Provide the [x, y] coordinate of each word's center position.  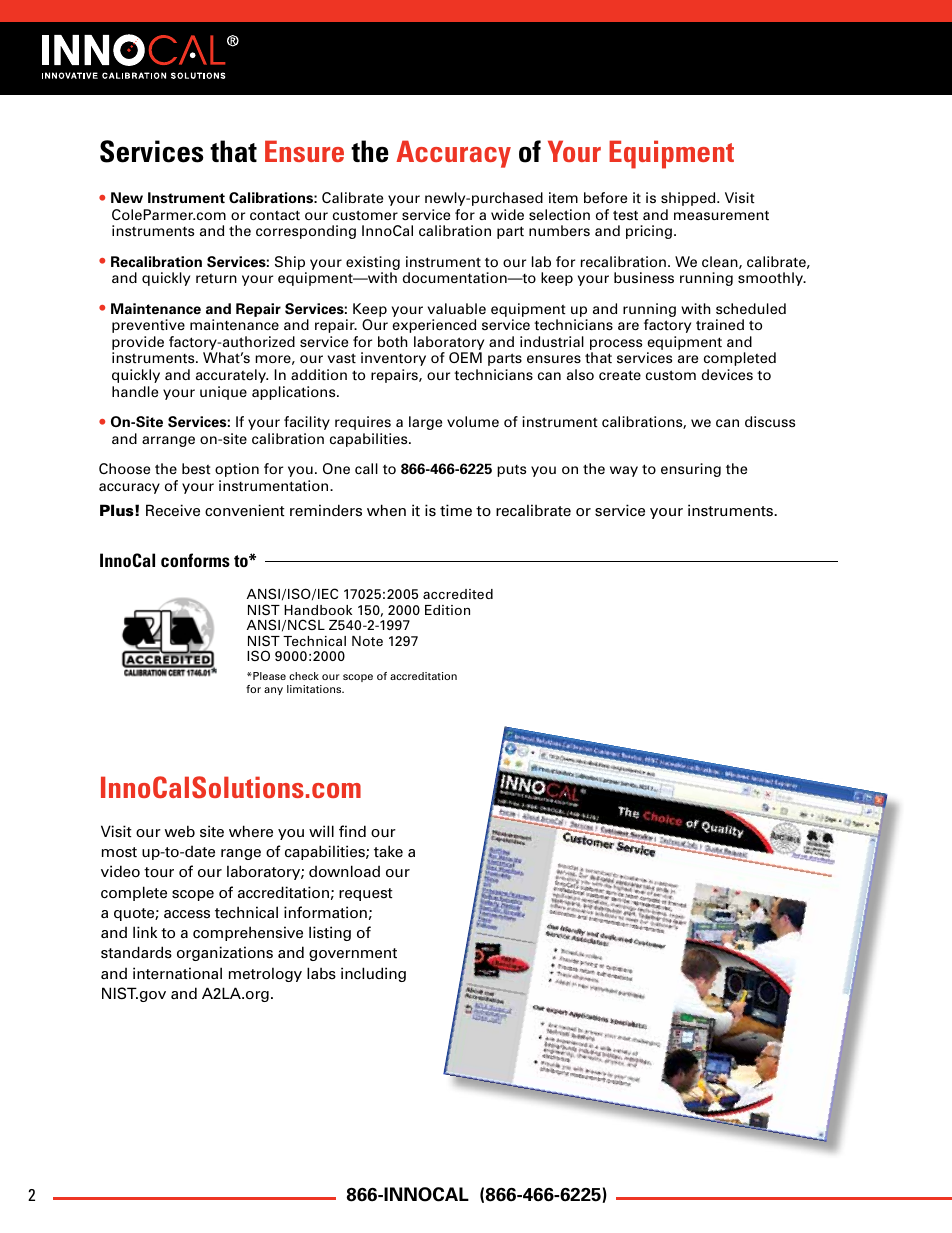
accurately [232, 376]
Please [268, 676]
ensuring [691, 470]
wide [507, 214]
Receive [173, 510]
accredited [458, 594]
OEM [465, 357]
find [352, 831]
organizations [225, 953]
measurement [721, 215]
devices [727, 375]
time [456, 510]
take [388, 851]
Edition [447, 610]
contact [275, 215]
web [180, 831]
